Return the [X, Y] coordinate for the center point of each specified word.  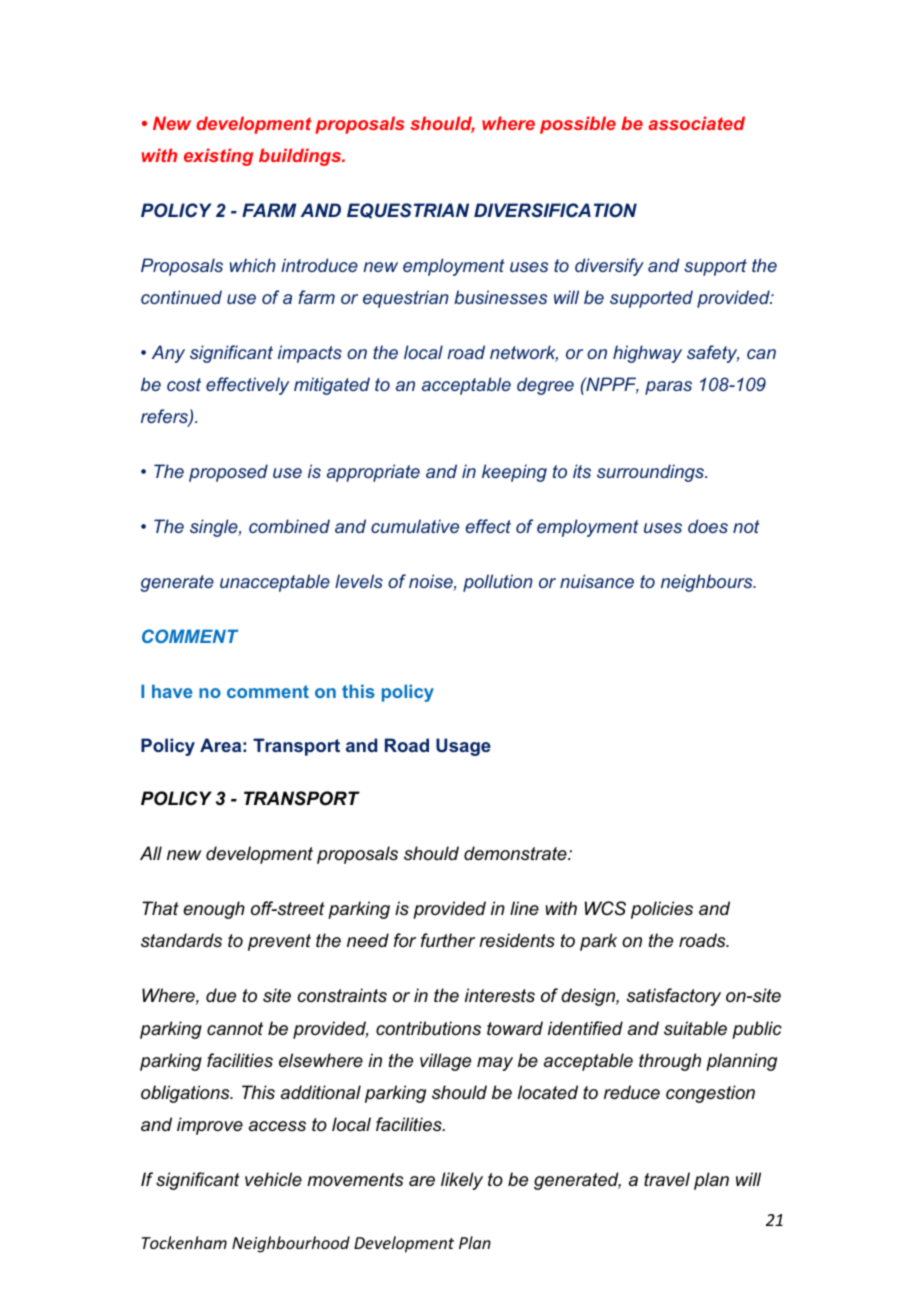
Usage [463, 747]
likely [462, 1181]
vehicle [273, 1179]
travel [667, 1179]
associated [696, 123]
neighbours [708, 583]
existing [218, 157]
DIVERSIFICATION [555, 210]
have [172, 691]
